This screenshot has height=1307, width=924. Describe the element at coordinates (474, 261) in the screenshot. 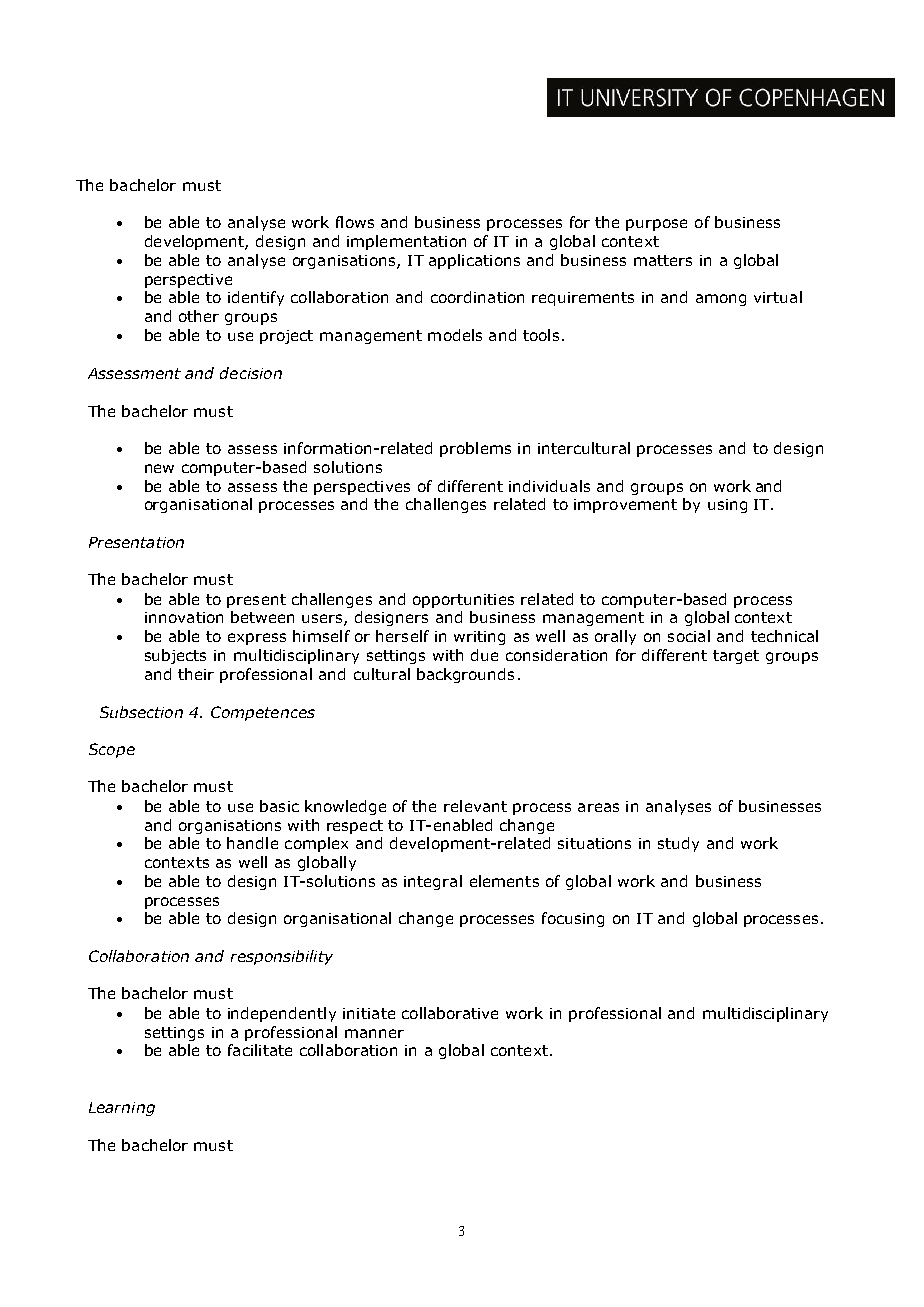

I see `applications` at that location.
